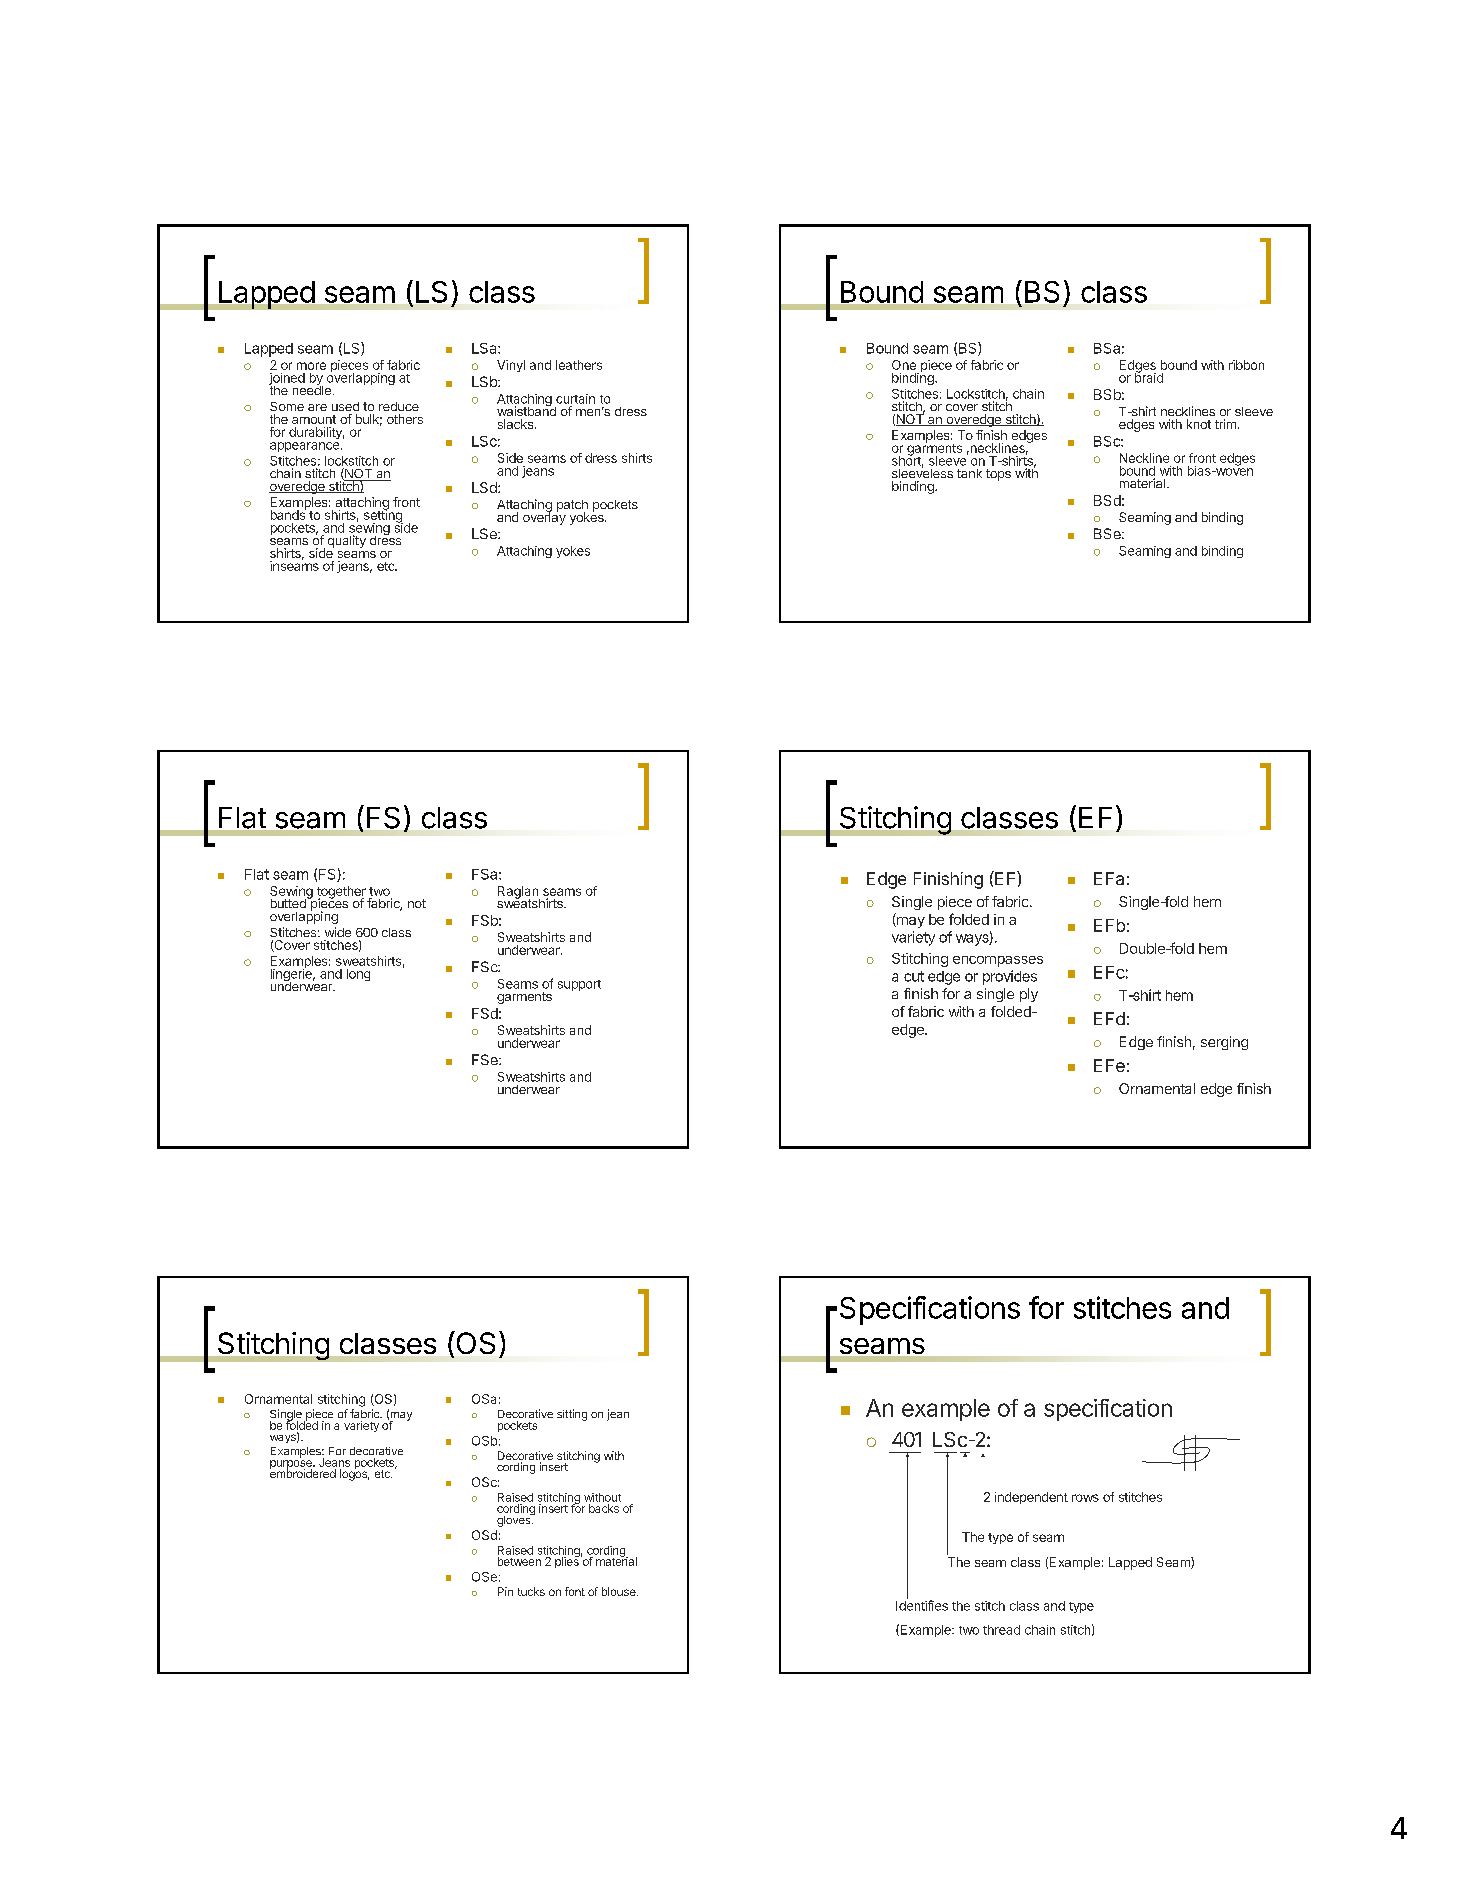  What do you see at coordinates (358, 975) in the screenshot?
I see `long` at bounding box center [358, 975].
